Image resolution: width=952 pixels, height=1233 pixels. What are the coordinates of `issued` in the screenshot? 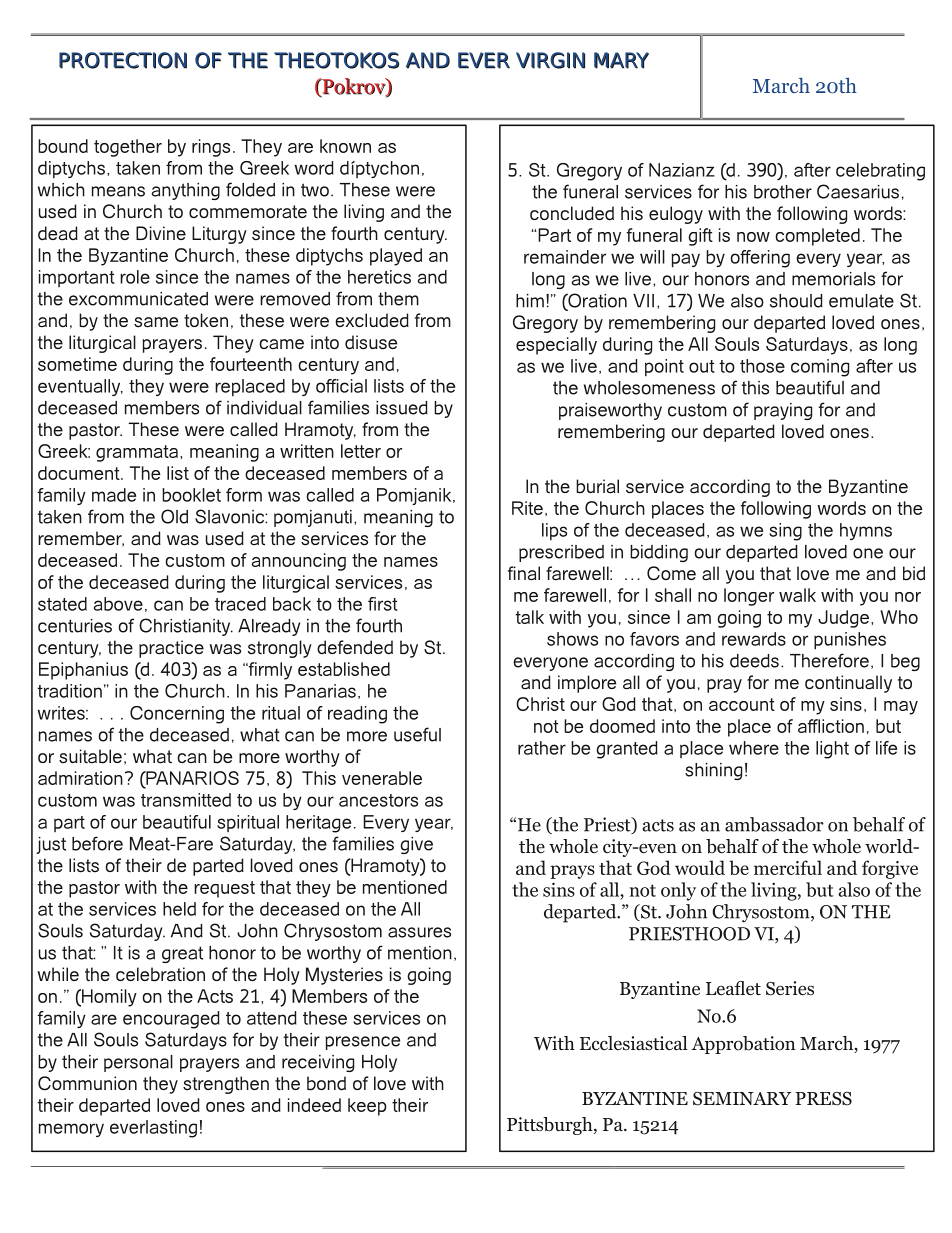 It's located at (402, 408).
